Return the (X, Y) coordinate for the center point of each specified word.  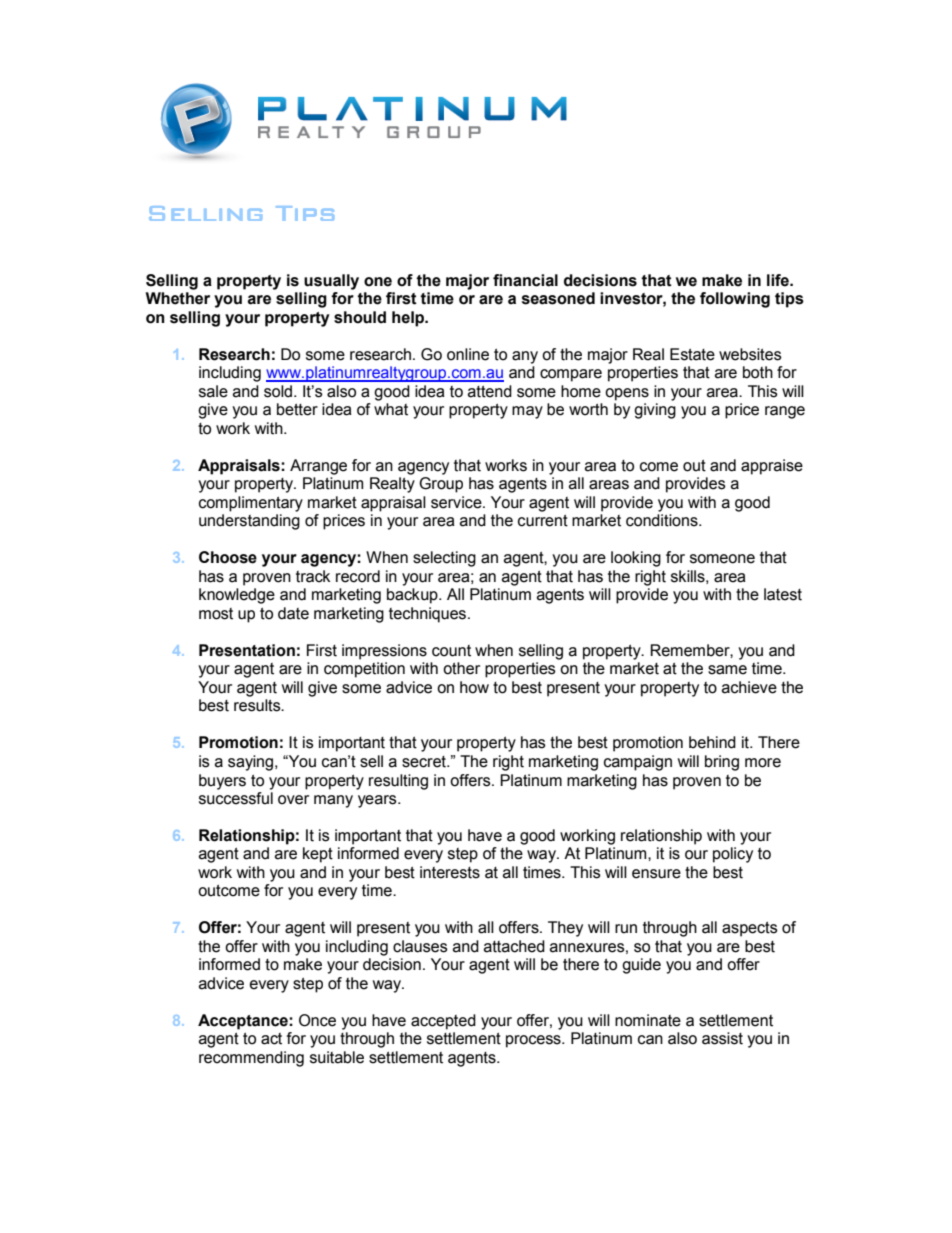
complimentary (251, 504)
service (457, 502)
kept (318, 855)
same (727, 670)
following (735, 300)
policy (733, 855)
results (258, 705)
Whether (178, 298)
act (271, 1039)
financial (525, 280)
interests (450, 872)
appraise (772, 467)
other (461, 668)
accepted (443, 1022)
